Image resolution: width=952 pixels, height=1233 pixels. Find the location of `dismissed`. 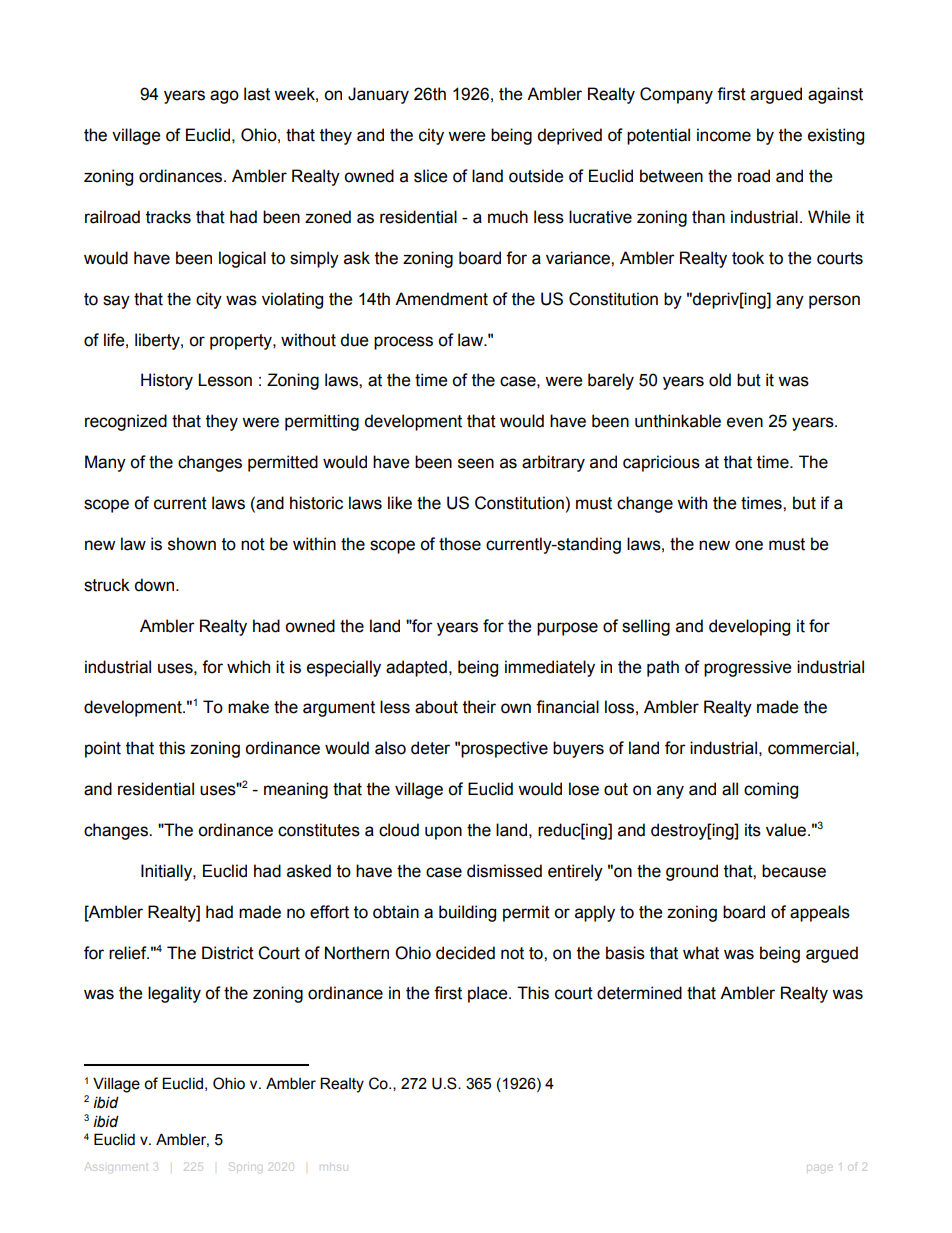

dismissed is located at coordinates (504, 871).
